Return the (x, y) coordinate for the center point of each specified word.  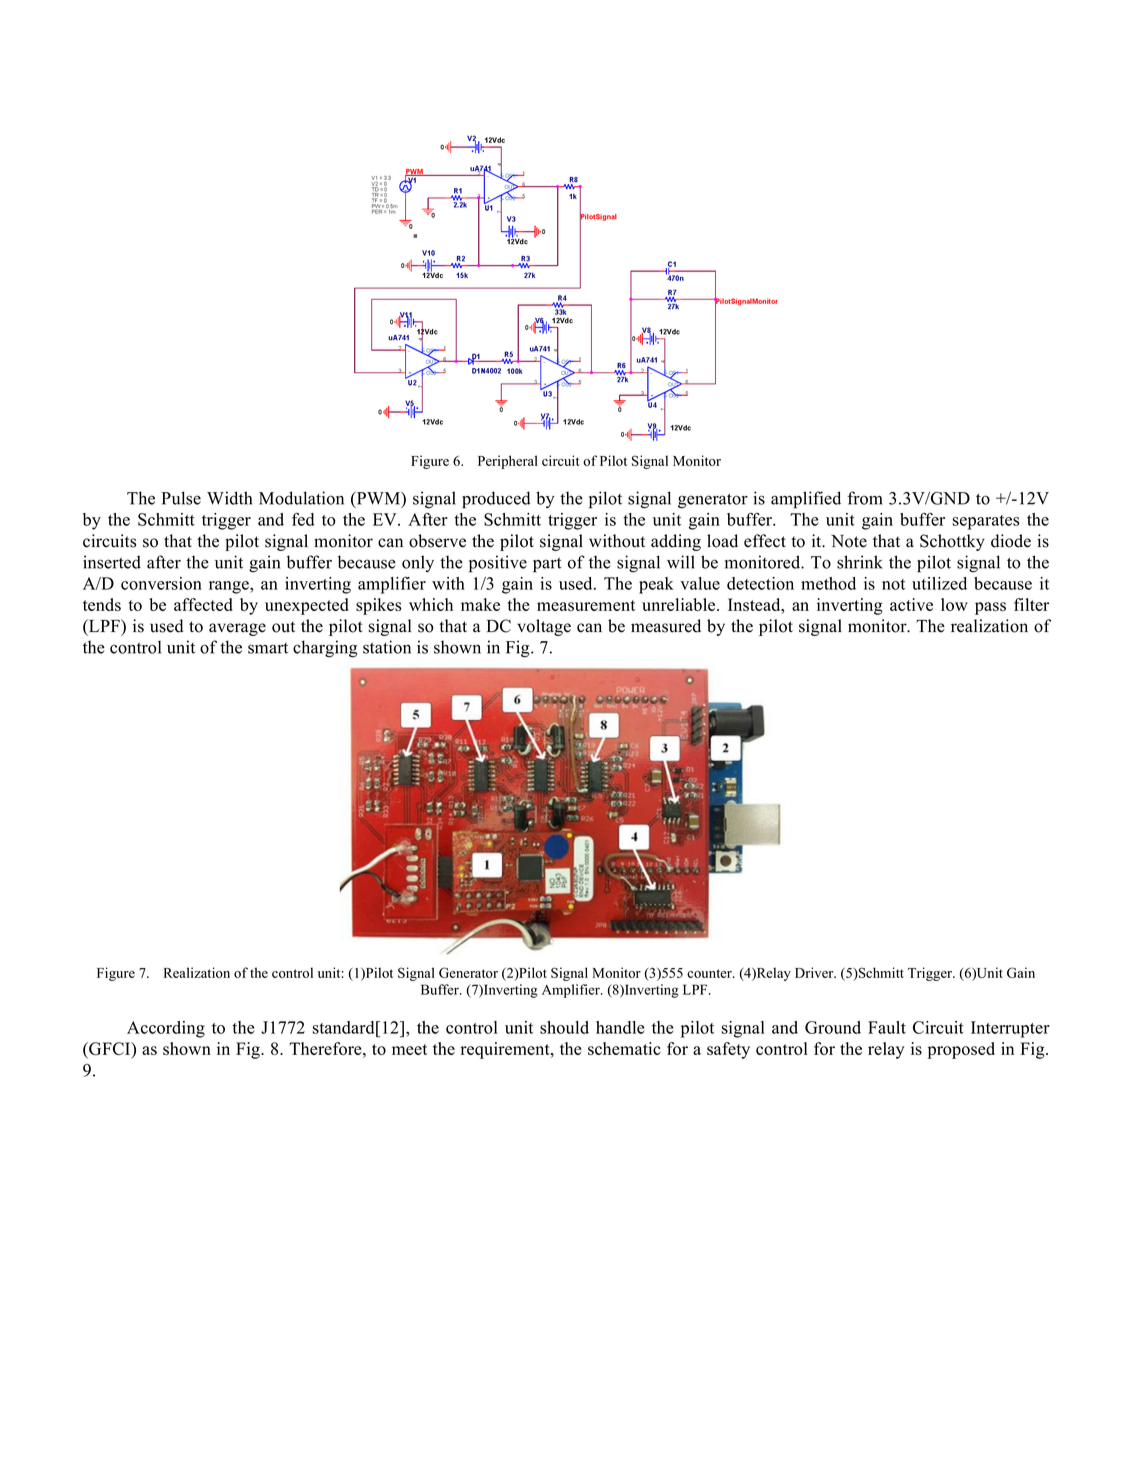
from (865, 498)
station (387, 647)
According (166, 1029)
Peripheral (508, 462)
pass (990, 608)
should (564, 1027)
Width (229, 498)
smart (268, 648)
